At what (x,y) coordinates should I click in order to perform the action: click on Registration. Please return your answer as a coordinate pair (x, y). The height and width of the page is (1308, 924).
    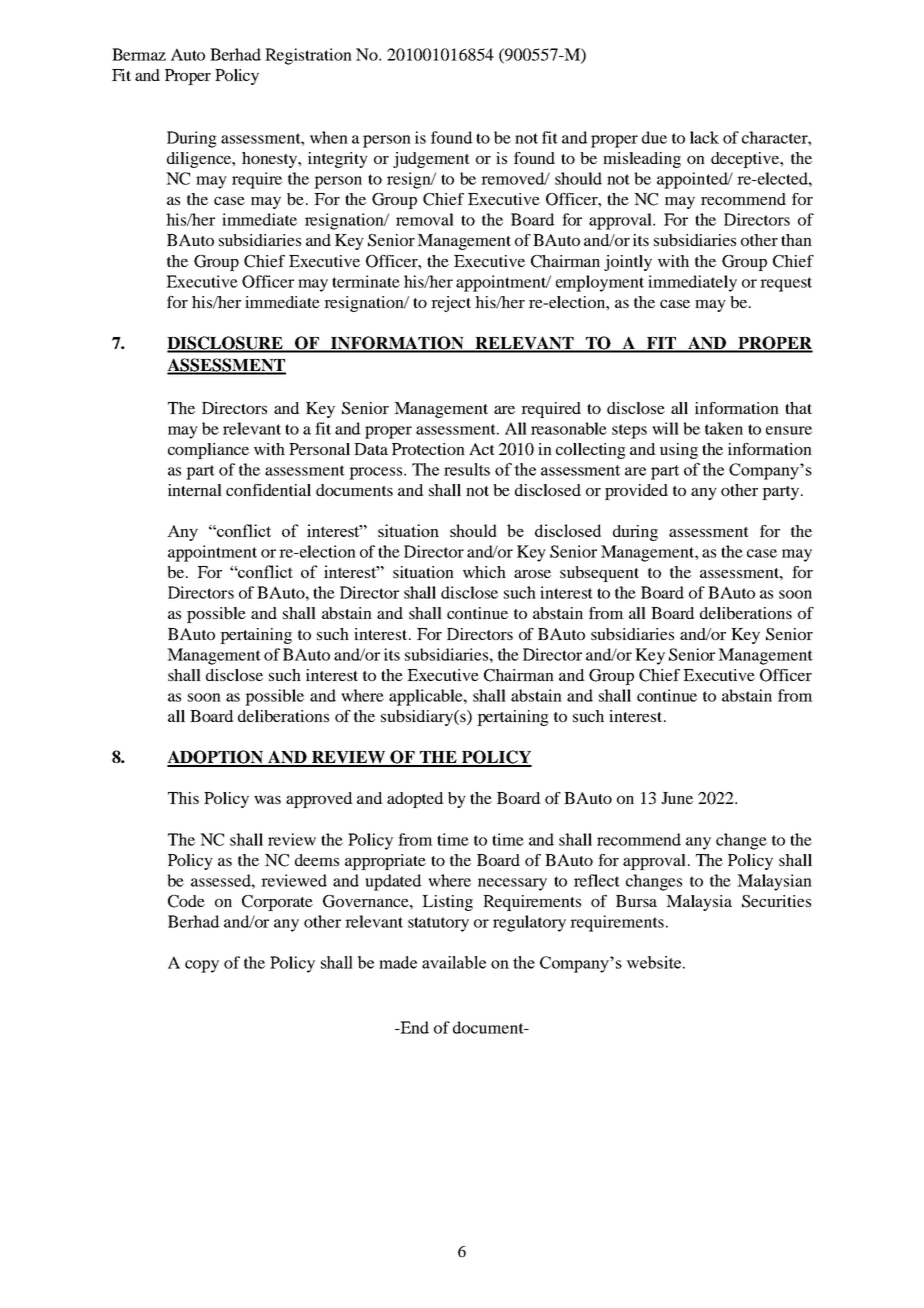
    Looking at the image, I should click on (308, 56).
